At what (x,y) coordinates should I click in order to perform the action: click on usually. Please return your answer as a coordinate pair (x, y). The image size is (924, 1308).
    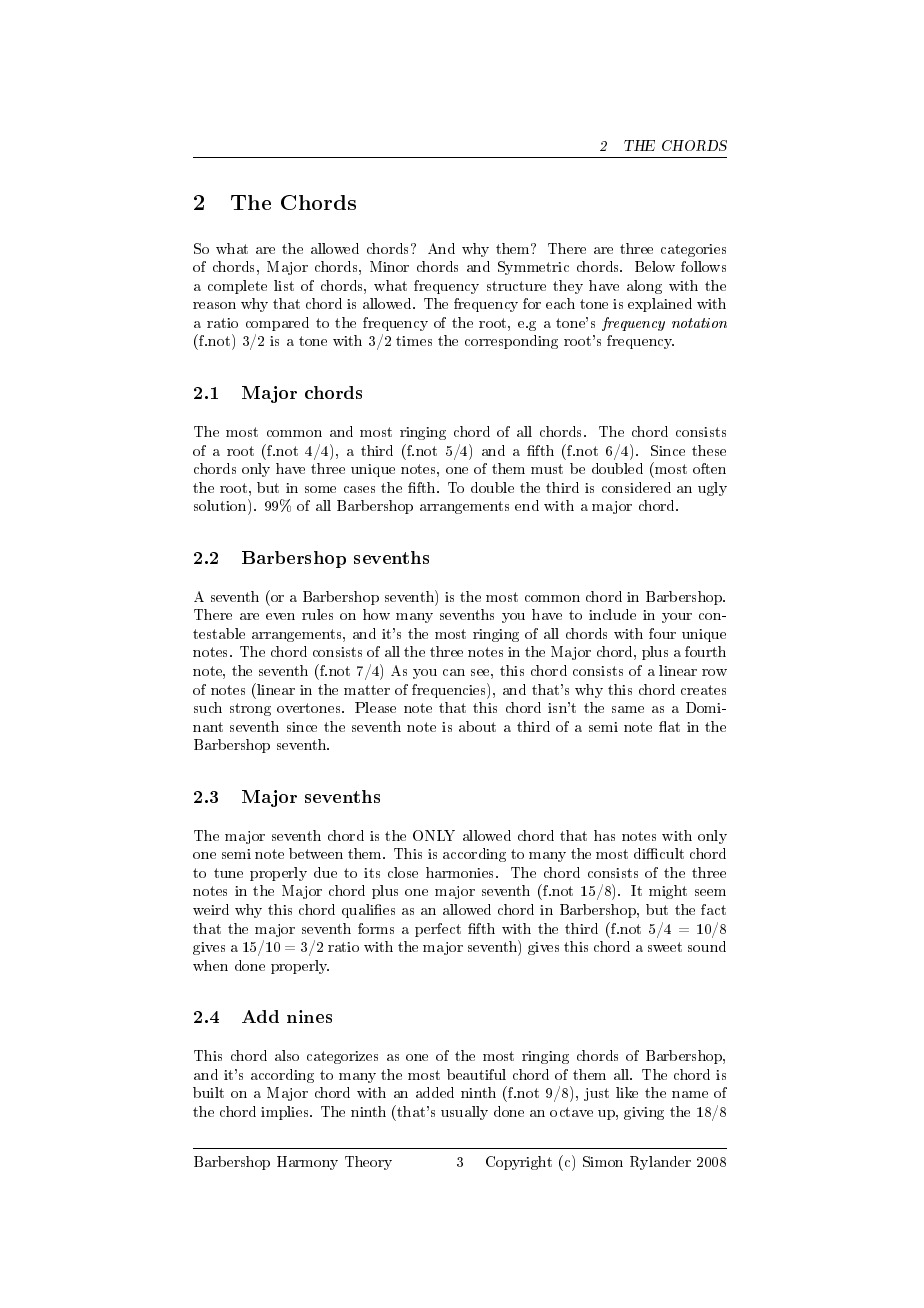
    Looking at the image, I should click on (464, 1113).
